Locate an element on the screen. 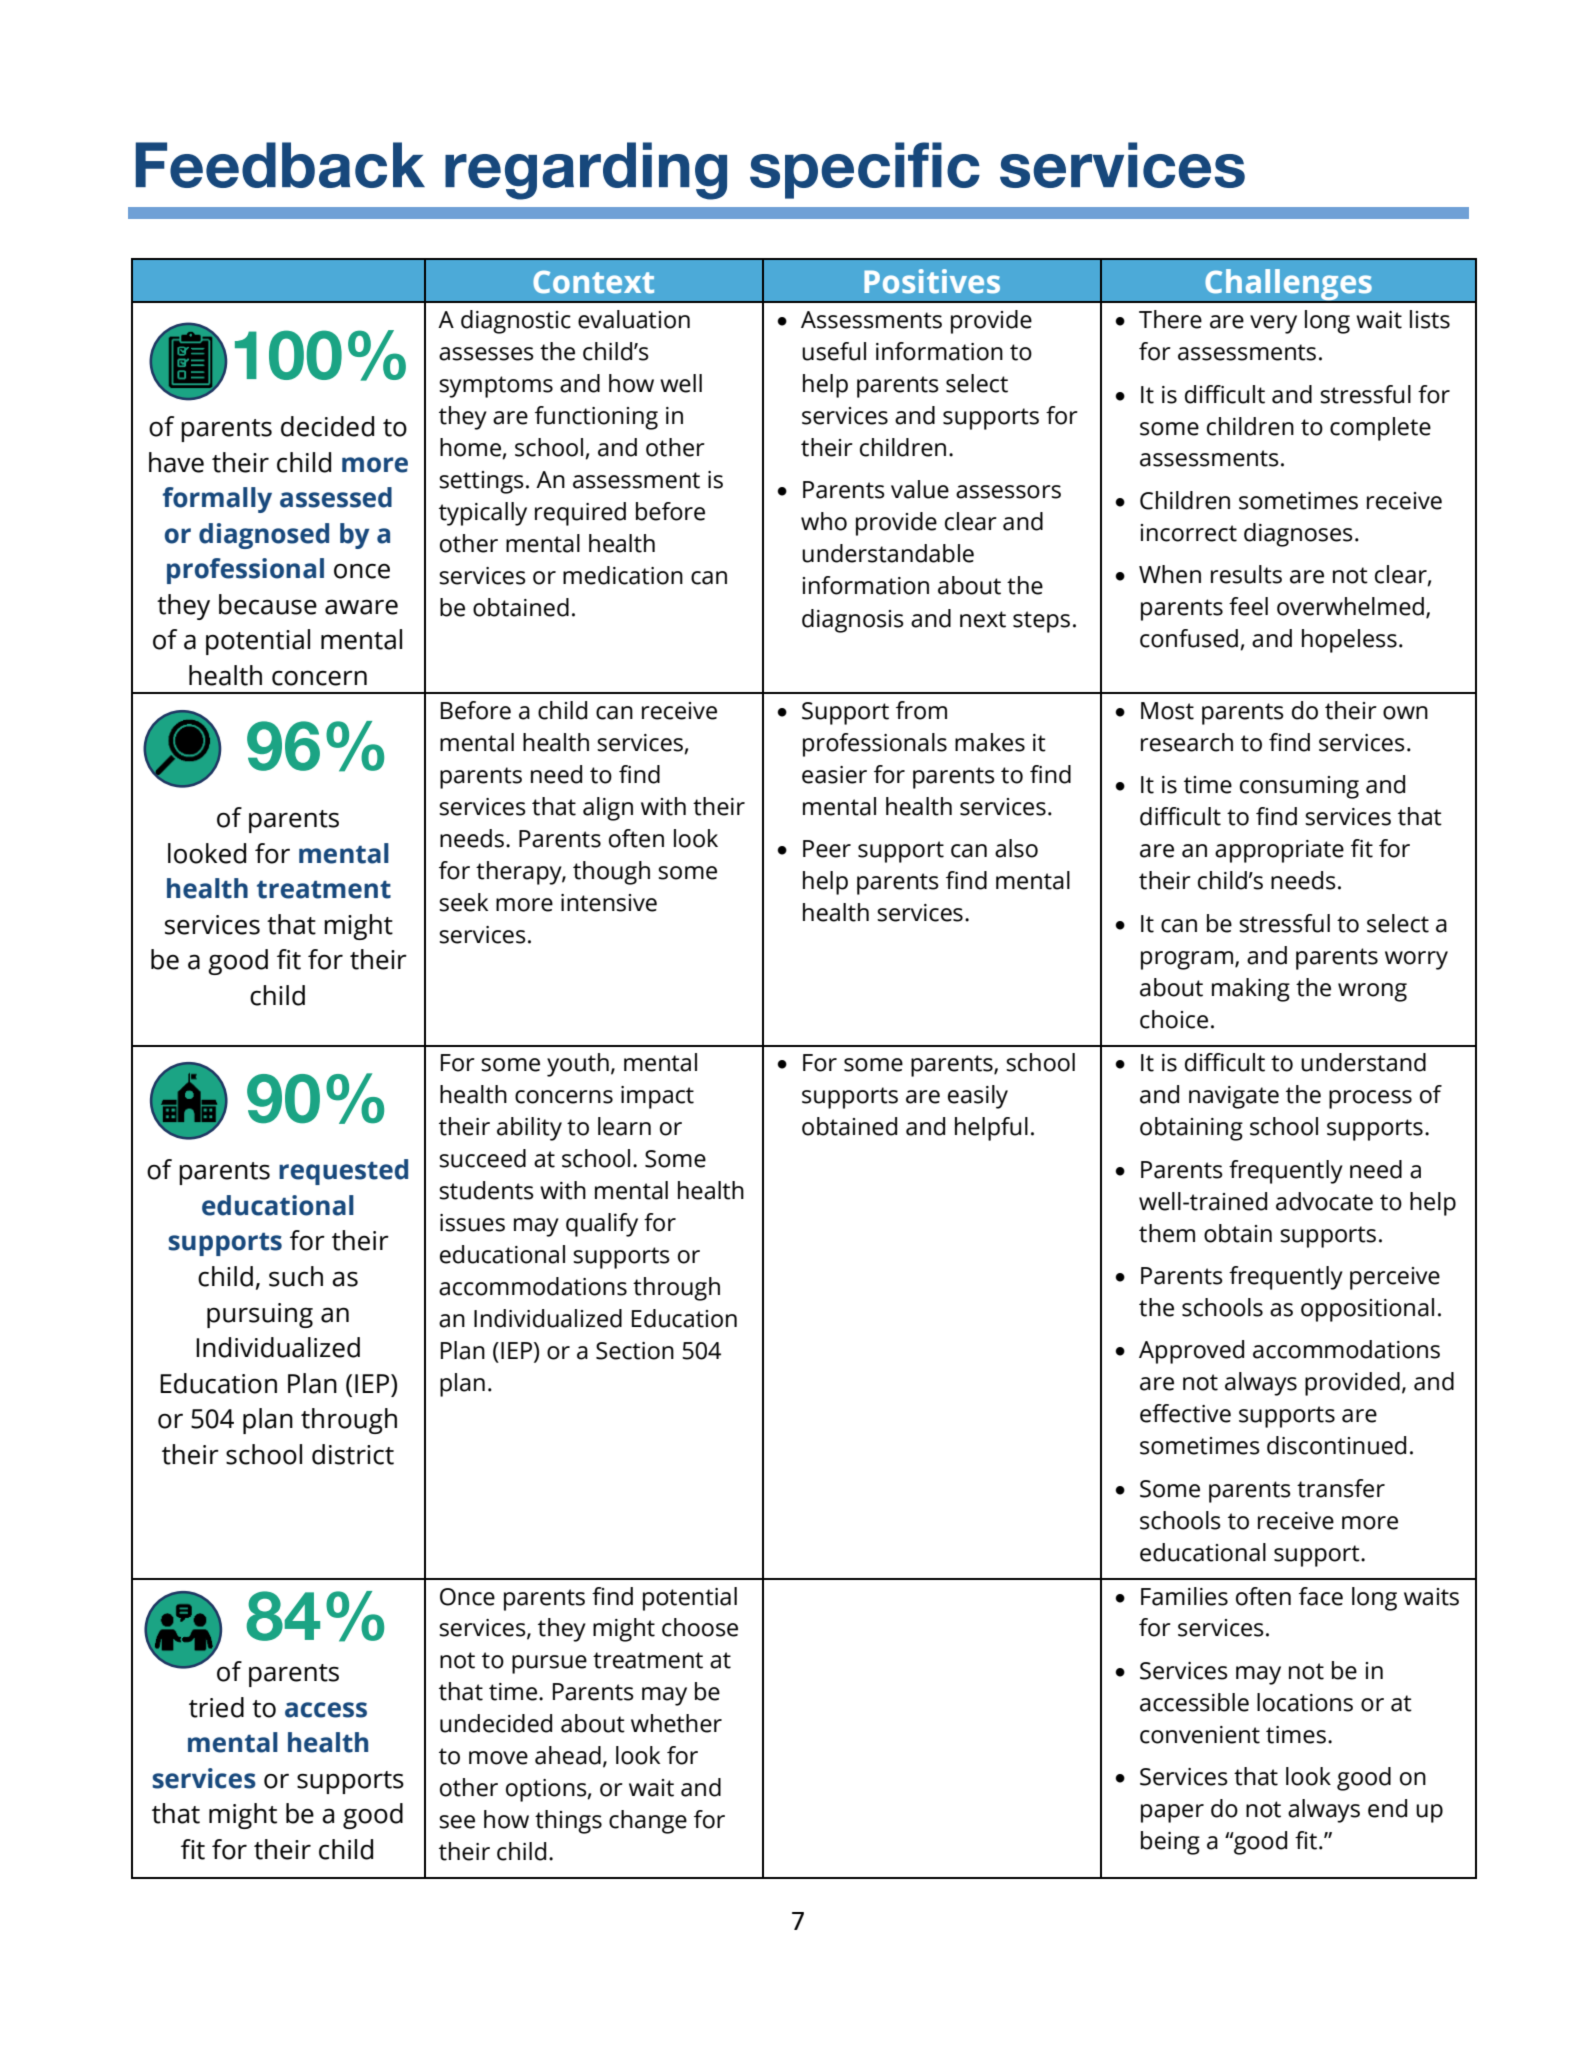 This screenshot has height=2066, width=1596. specific is located at coordinates (865, 170).
